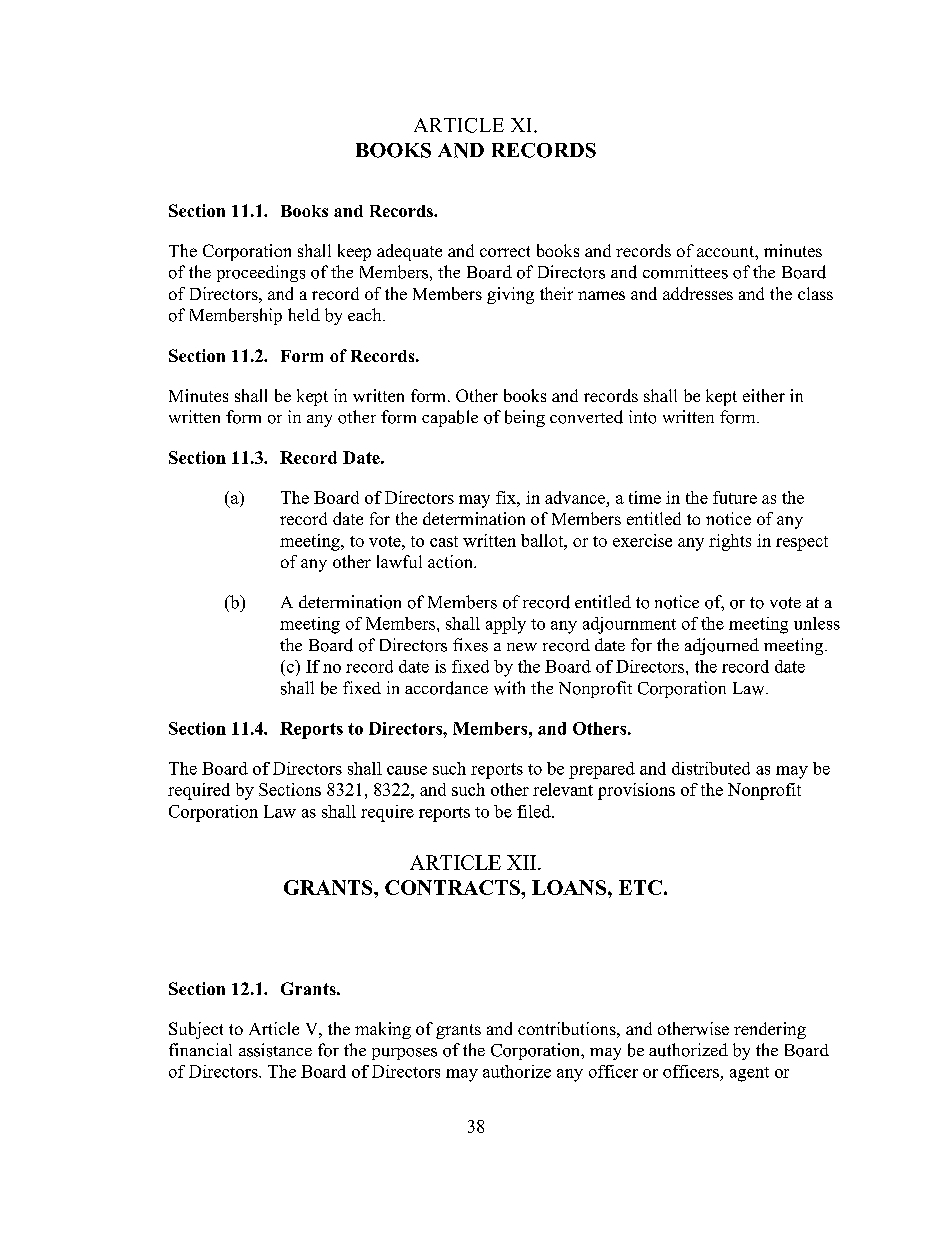 The image size is (952, 1233). Describe the element at coordinates (735, 497) in the screenshot. I see `future` at that location.
